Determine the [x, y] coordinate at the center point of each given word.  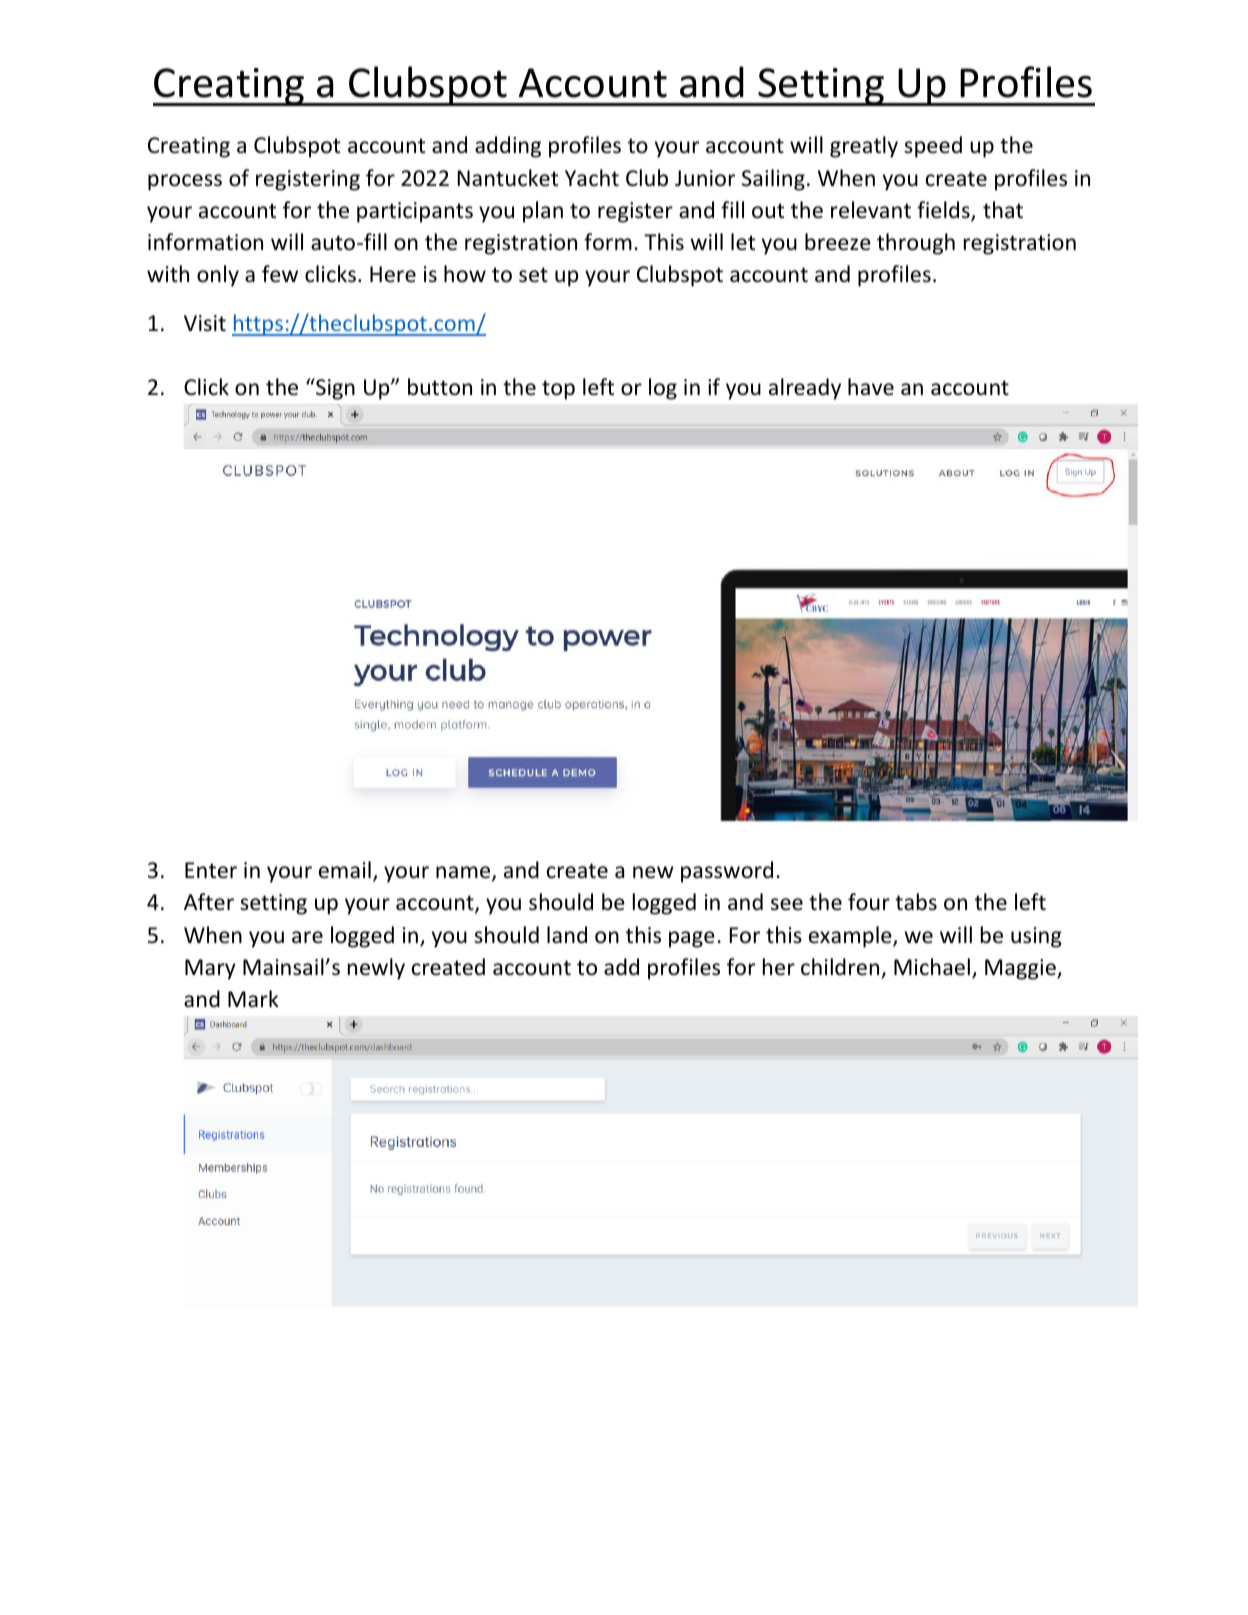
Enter [211, 870]
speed [933, 147]
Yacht [592, 177]
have [871, 386]
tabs [916, 901]
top [558, 390]
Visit [205, 323]
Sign [334, 389]
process [185, 182]
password [727, 872]
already [805, 389]
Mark [253, 998]
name [464, 873]
